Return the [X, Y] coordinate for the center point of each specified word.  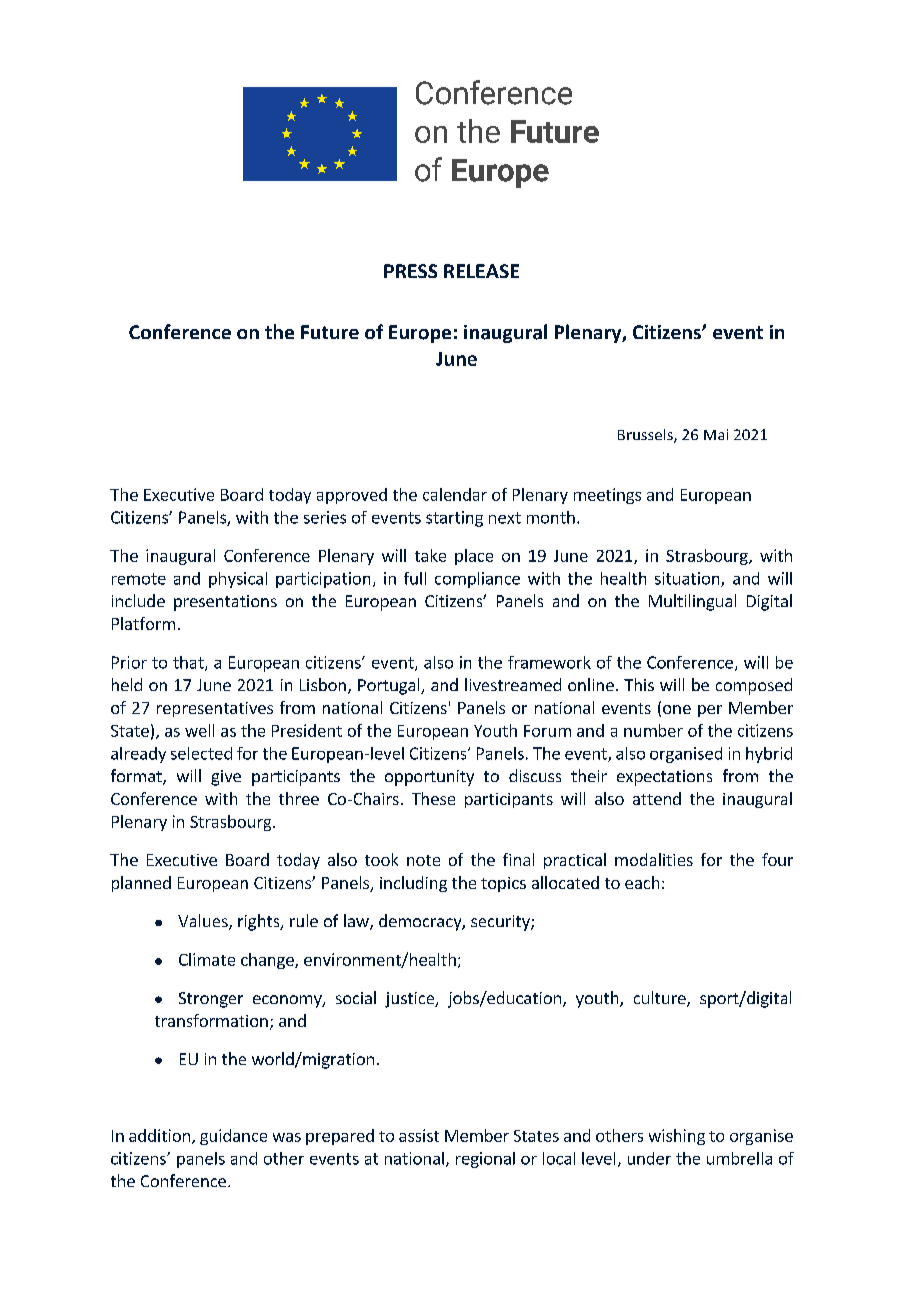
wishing [677, 1137]
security [501, 923]
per [710, 711]
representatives [215, 709]
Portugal [390, 686]
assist [419, 1135]
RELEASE [481, 271]
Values [204, 922]
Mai [716, 434]
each [642, 882]
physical [238, 580]
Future [330, 332]
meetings [607, 496]
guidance [233, 1137]
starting [454, 519]
